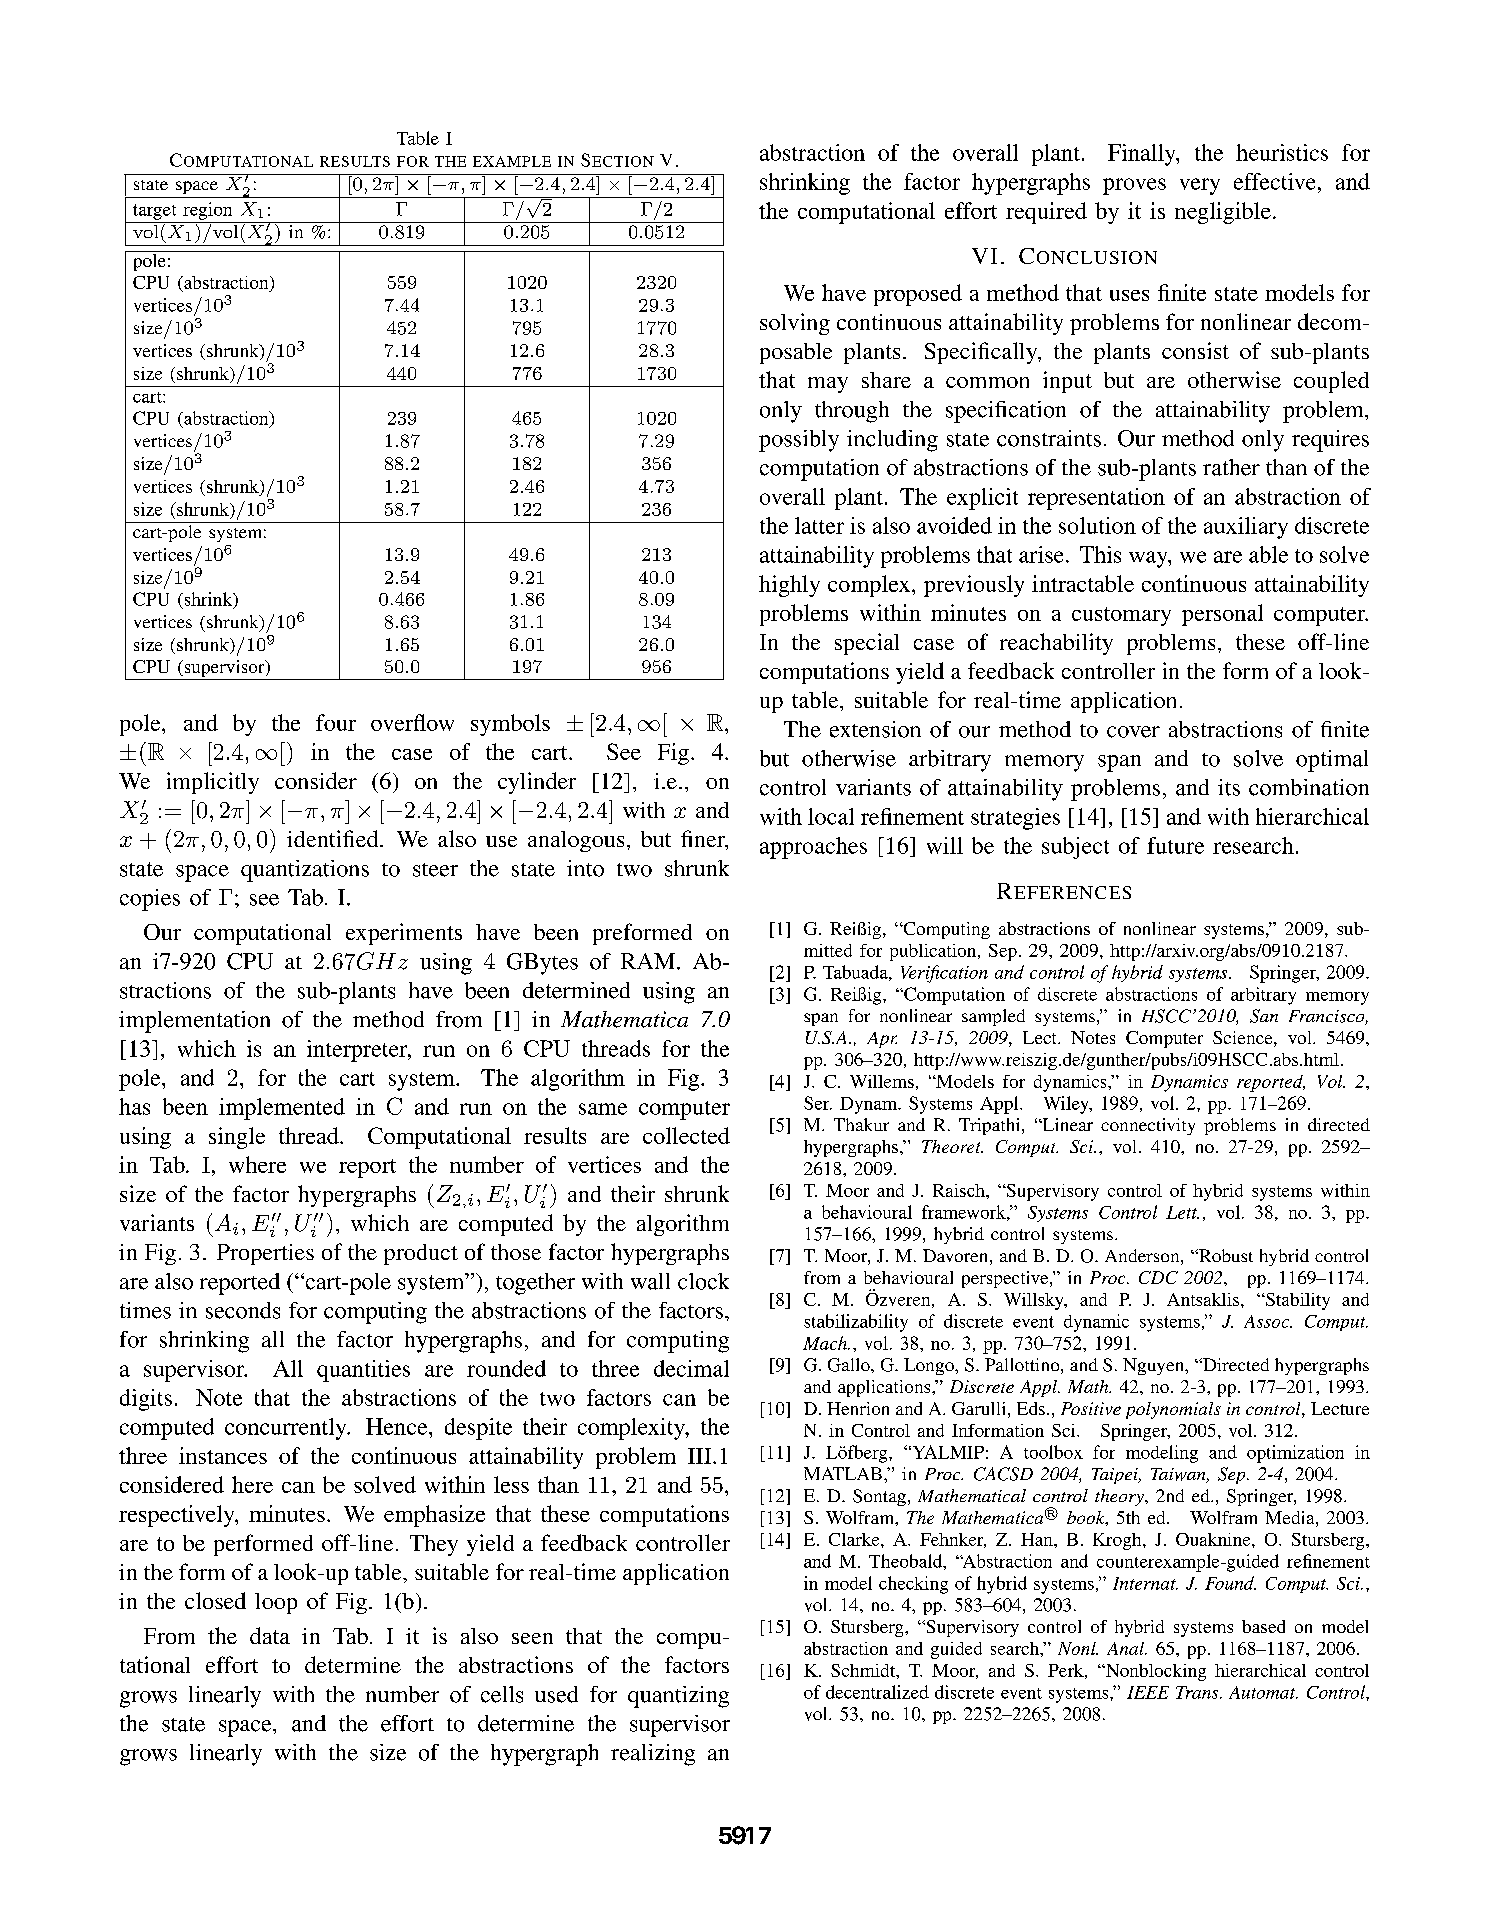  I want to click on implicitly, so click(213, 783).
